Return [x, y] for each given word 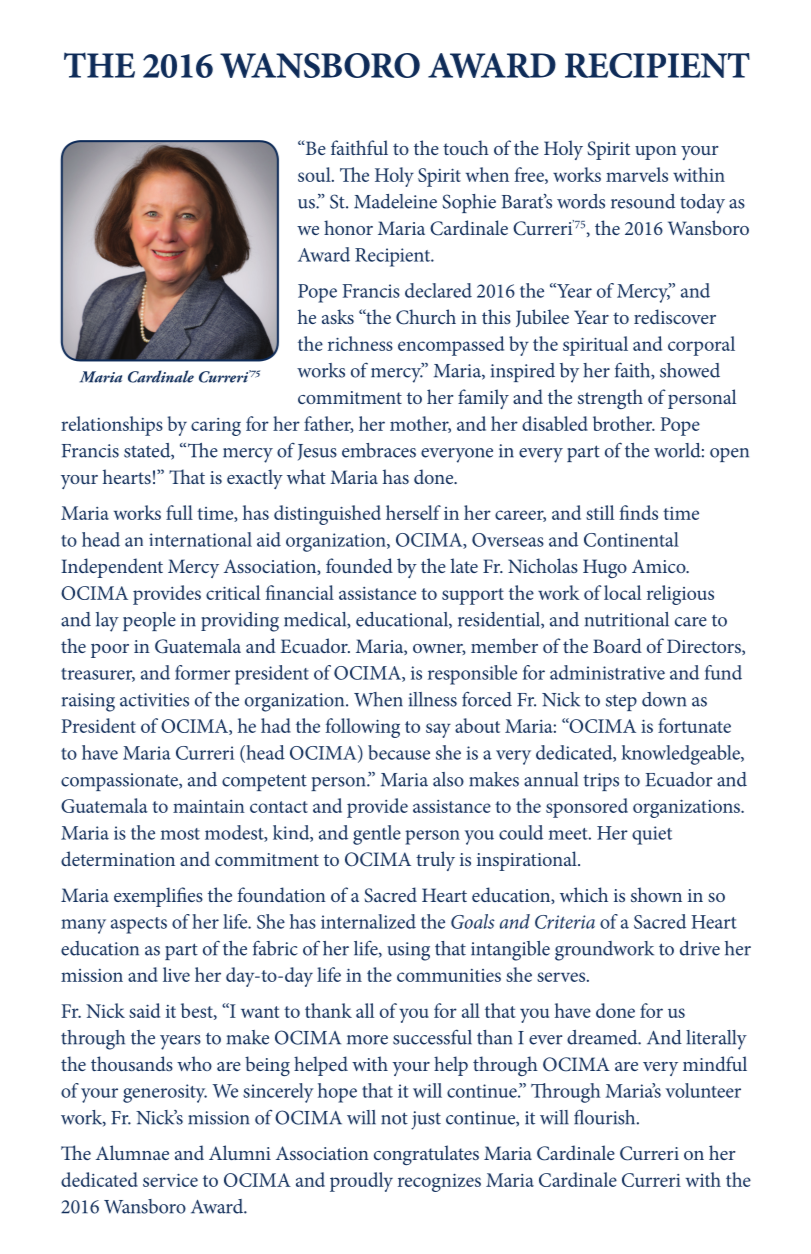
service [170, 1180]
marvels [637, 174]
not [394, 1118]
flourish [606, 1117]
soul [315, 174]
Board [617, 645]
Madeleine [395, 201]
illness [433, 699]
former [202, 672]
